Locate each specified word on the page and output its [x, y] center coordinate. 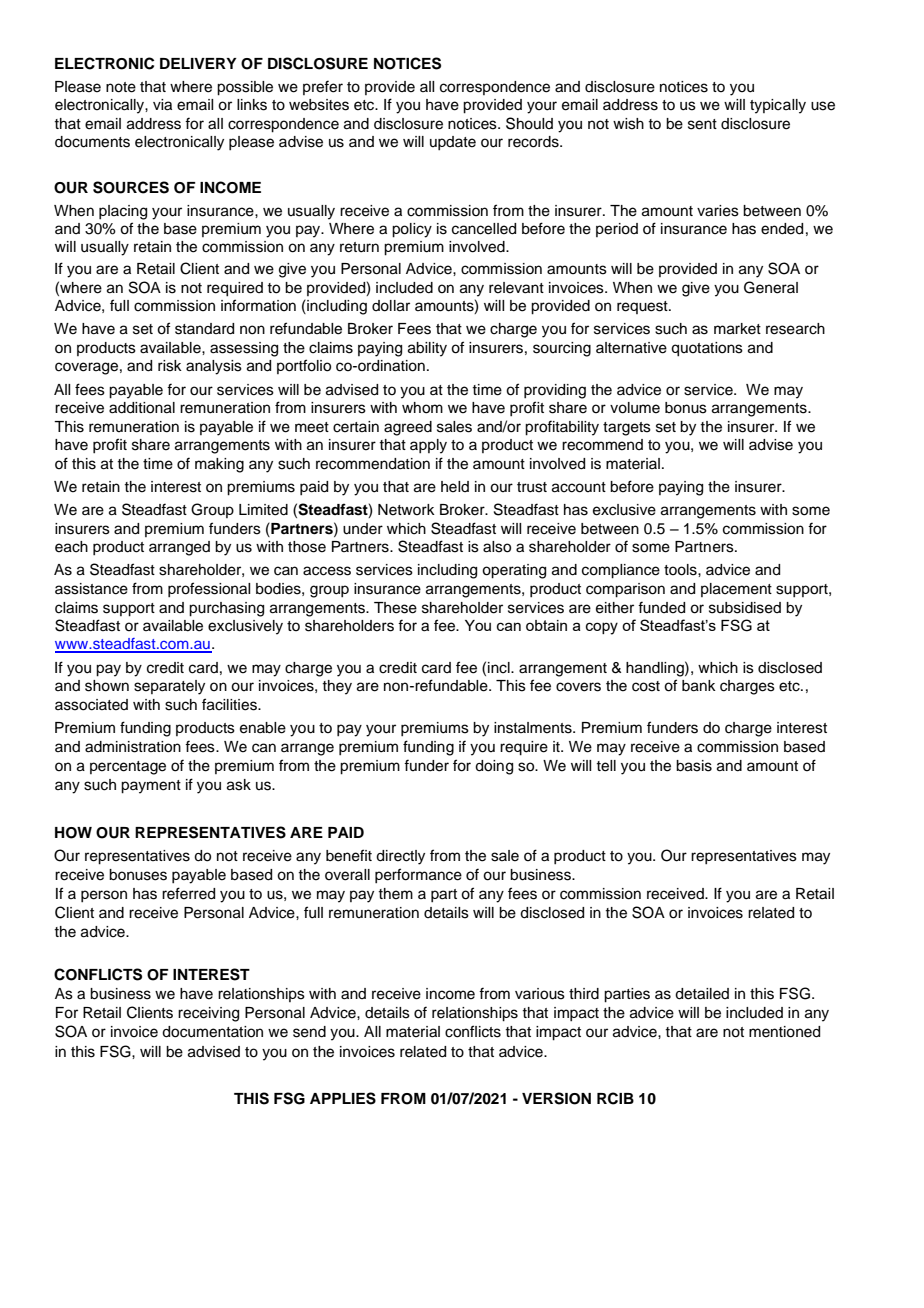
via [162, 105]
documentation [212, 1032]
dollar [391, 306]
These [395, 608]
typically [778, 106]
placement [736, 590]
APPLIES [343, 1098]
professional [209, 589]
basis [694, 766]
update [453, 143]
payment [151, 787]
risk [170, 366]
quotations [707, 349]
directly [400, 857]
